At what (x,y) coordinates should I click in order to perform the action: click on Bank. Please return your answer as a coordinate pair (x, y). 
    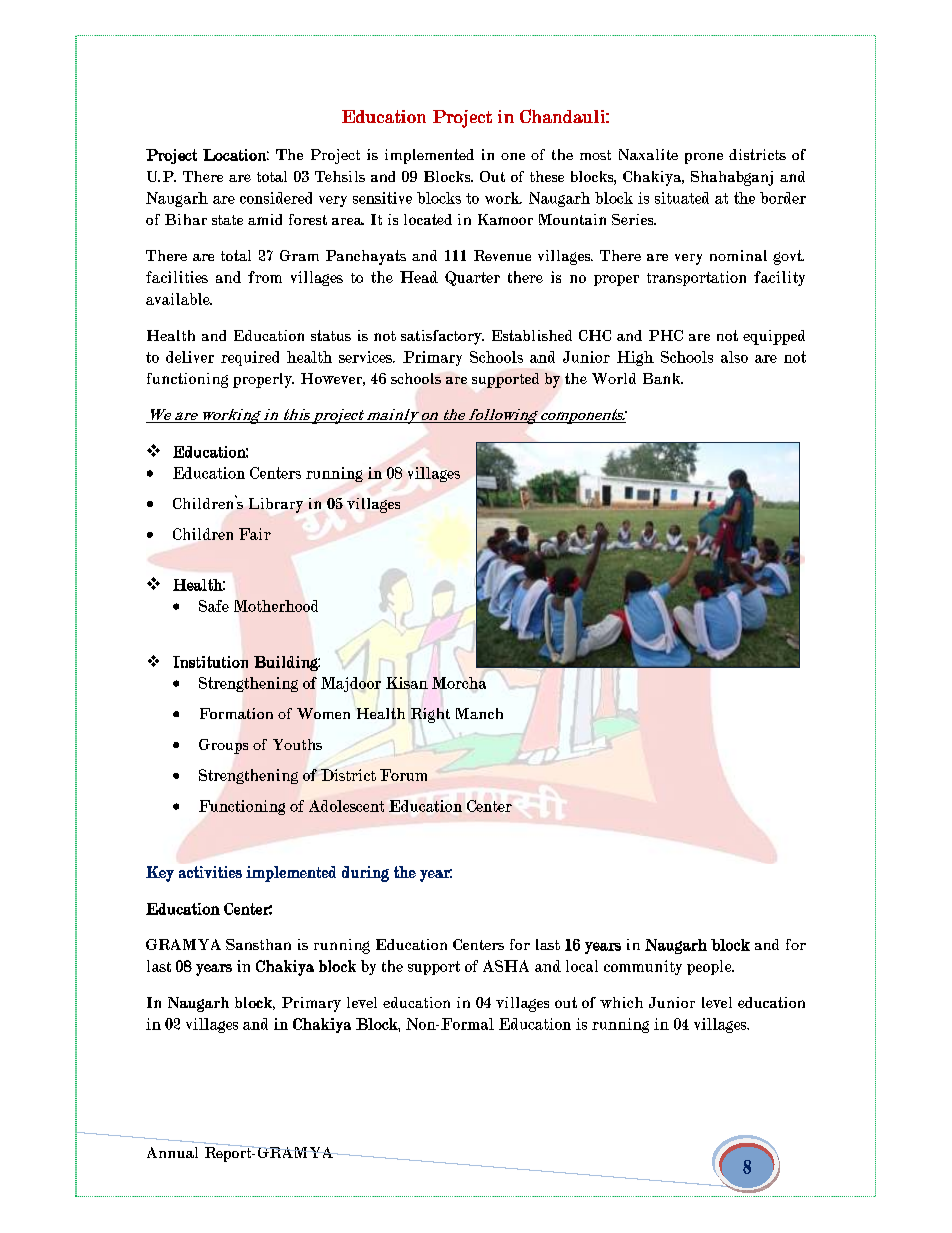
    Looking at the image, I should click on (663, 378).
